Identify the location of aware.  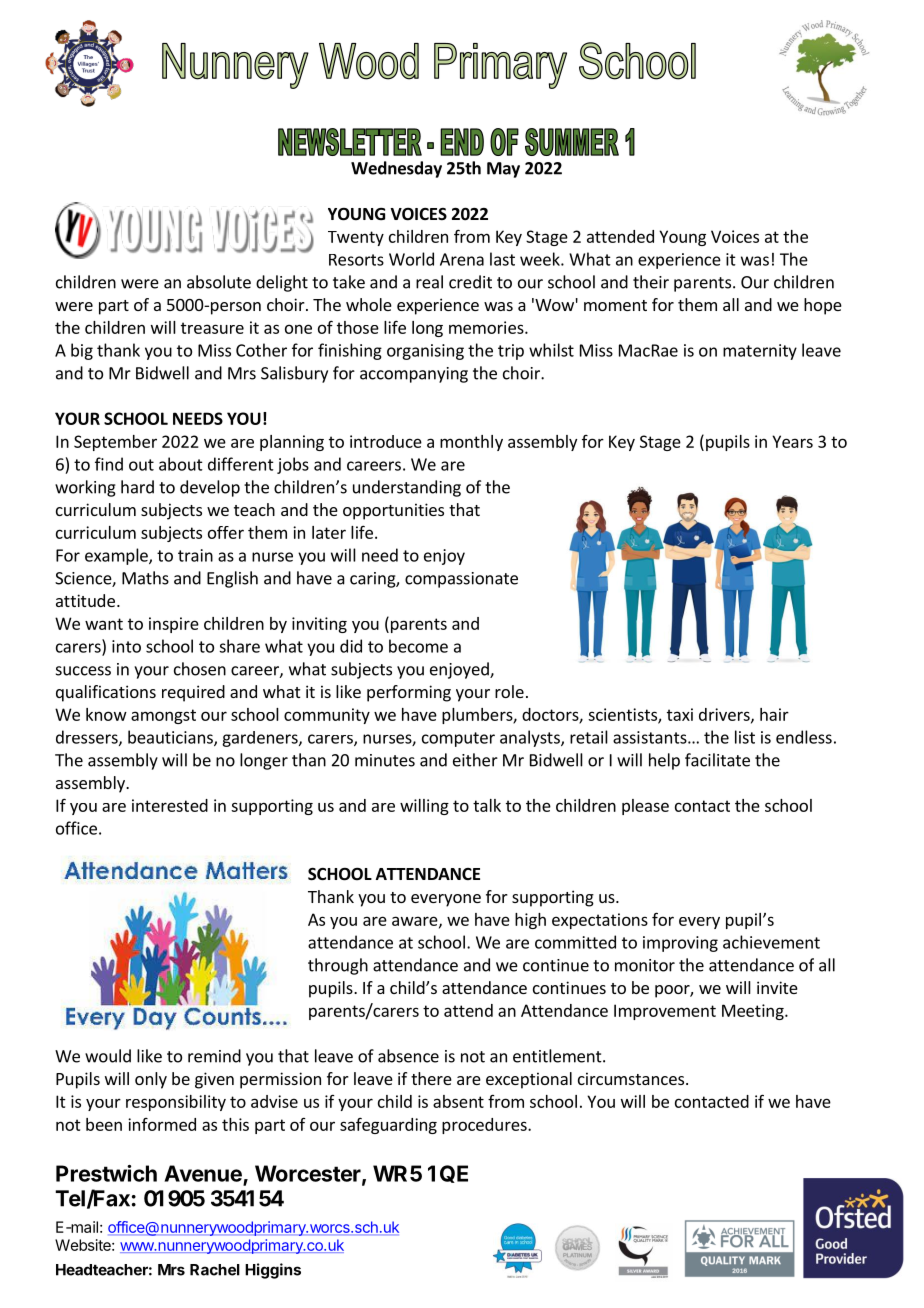
(416, 922).
